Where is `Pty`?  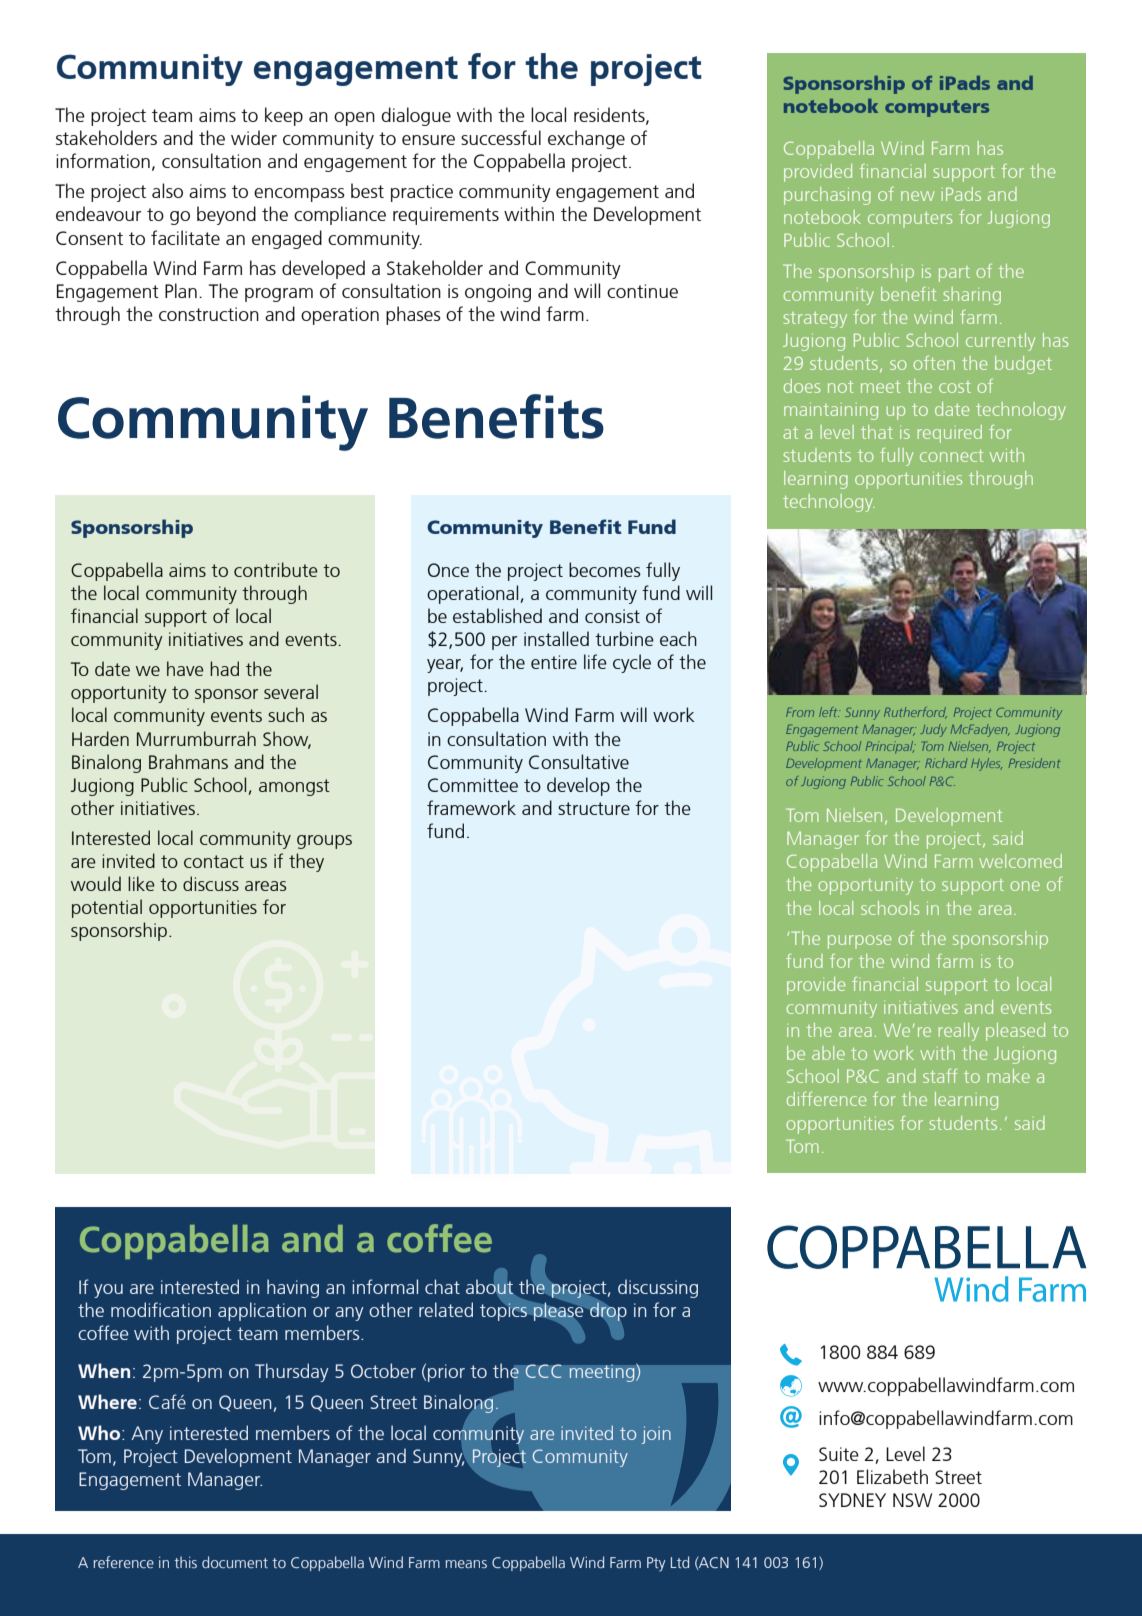
Pty is located at coordinates (656, 1564).
